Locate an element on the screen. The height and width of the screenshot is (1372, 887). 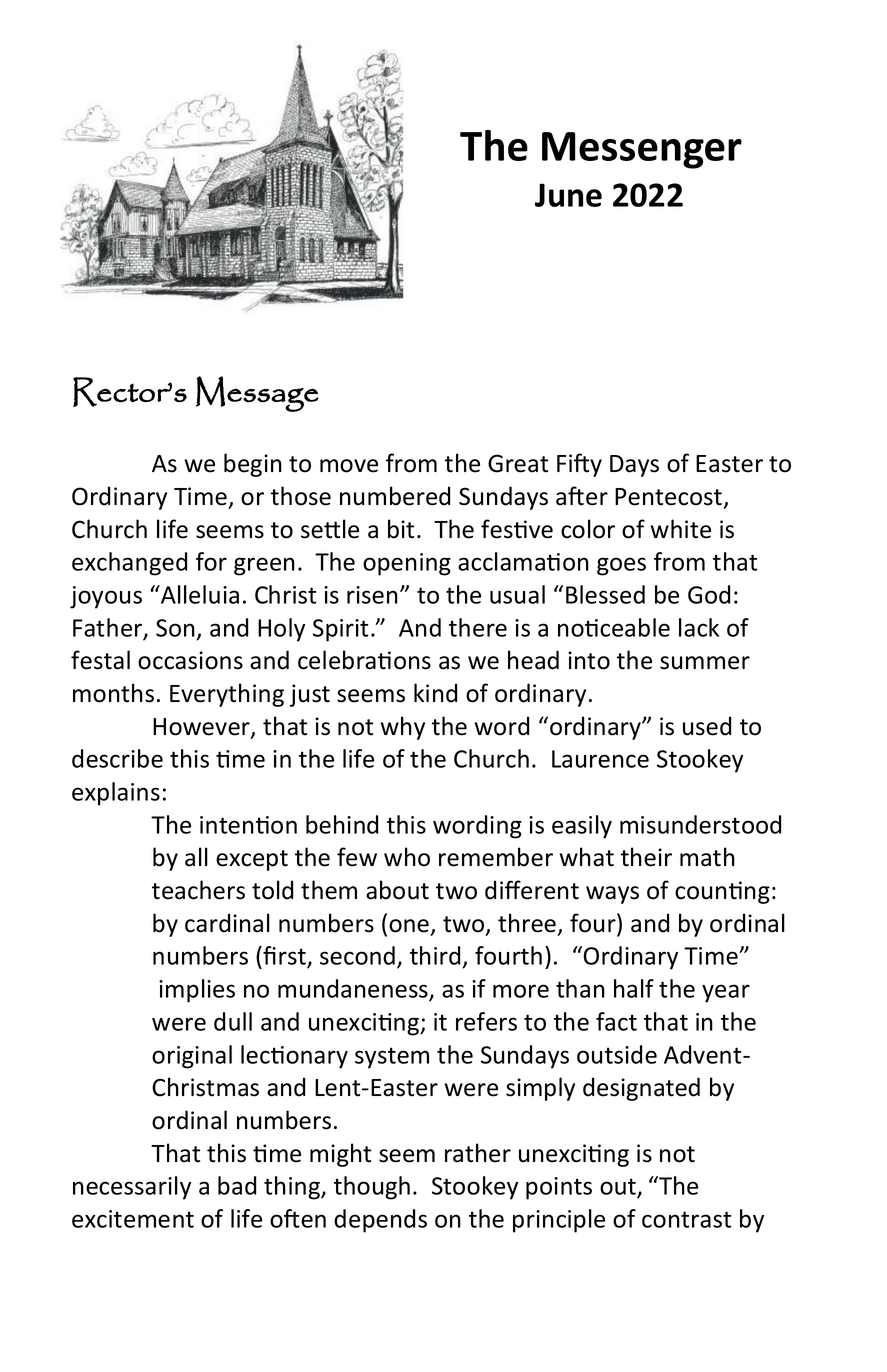
half is located at coordinates (634, 988).
